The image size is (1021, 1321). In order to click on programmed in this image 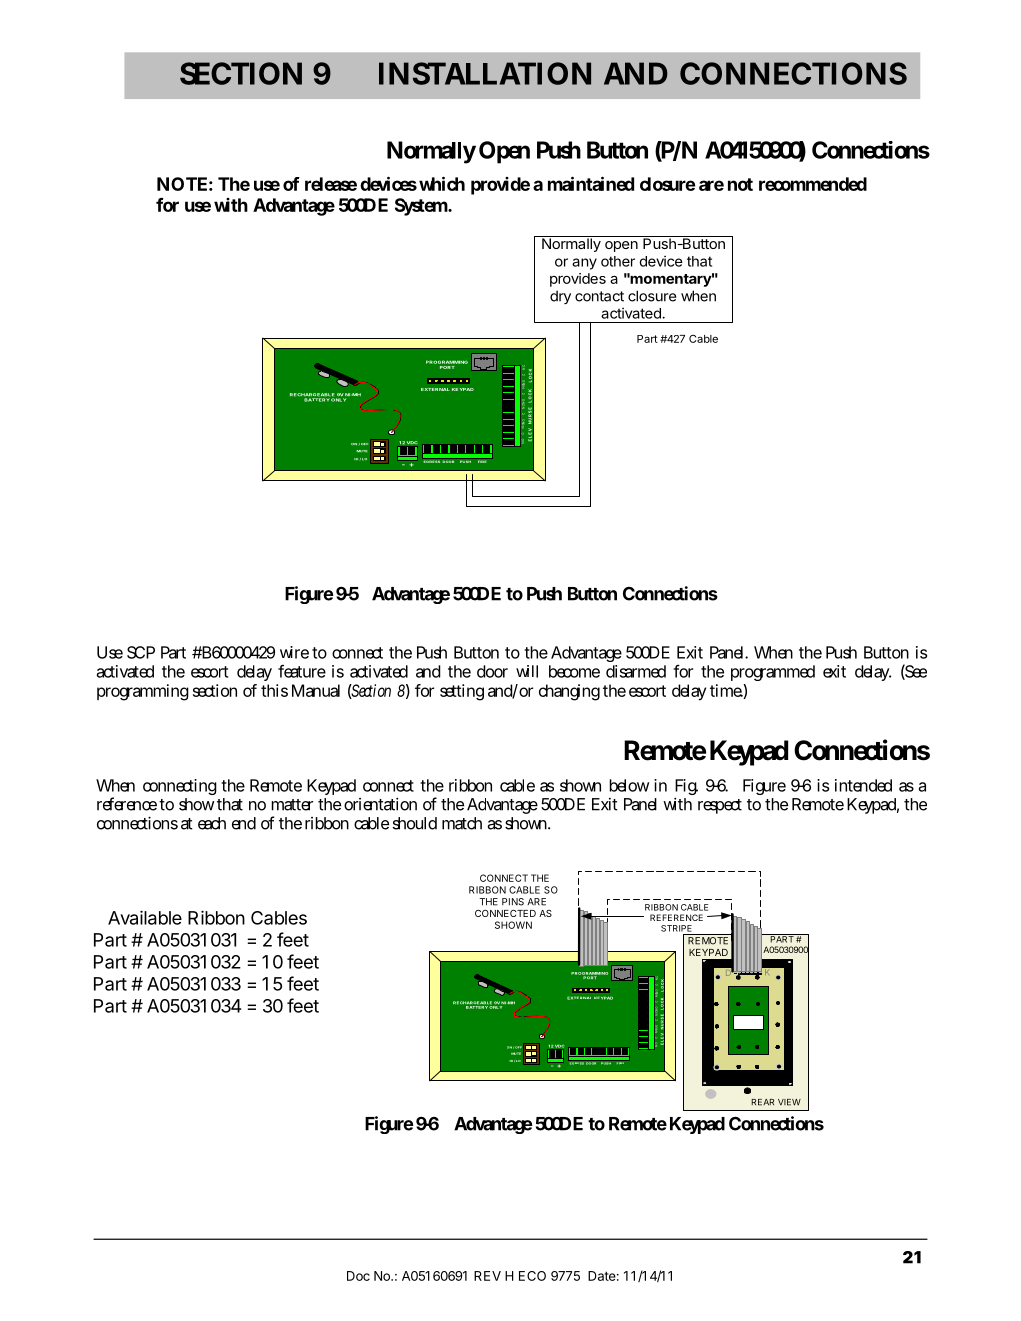, I will do `click(773, 673)`.
